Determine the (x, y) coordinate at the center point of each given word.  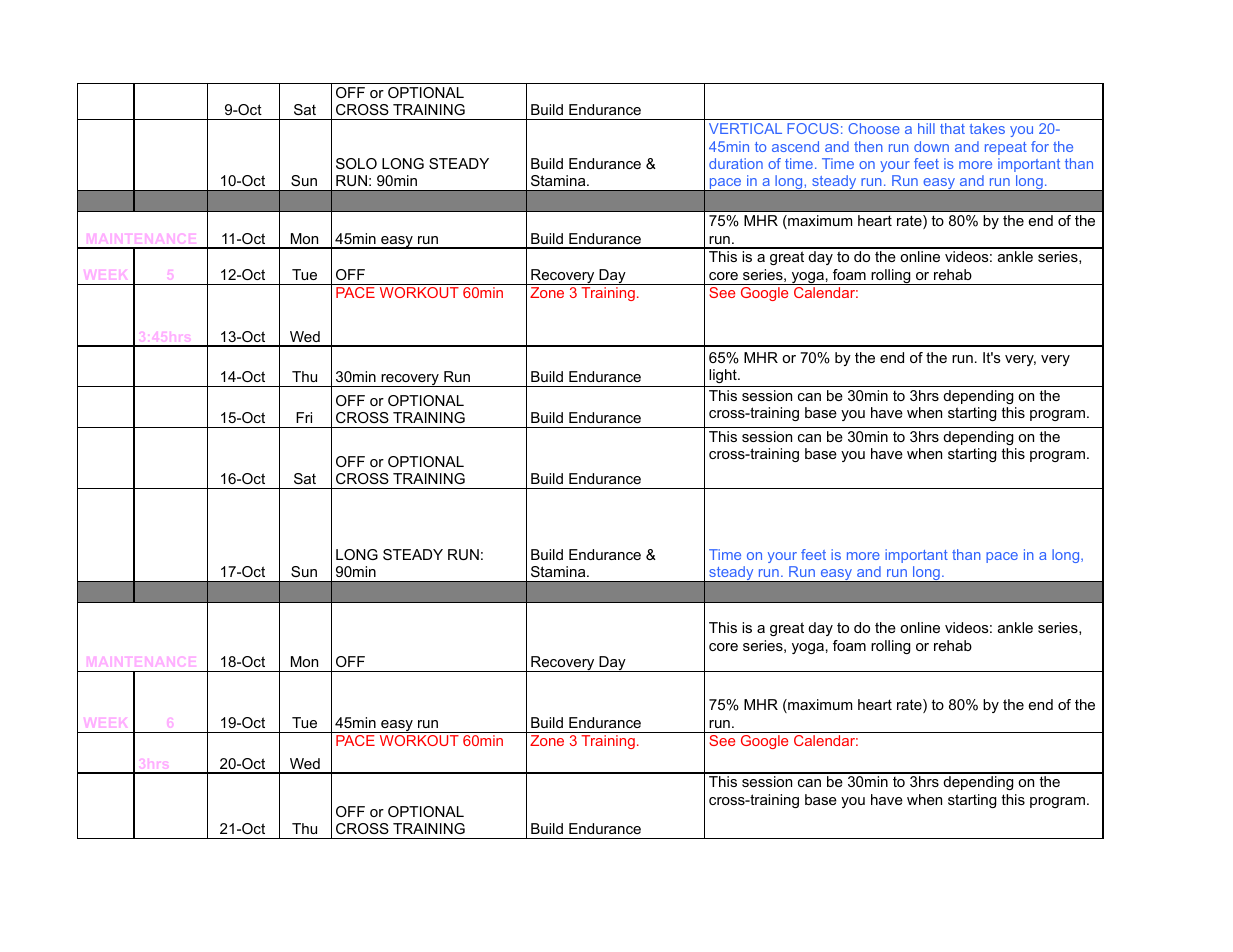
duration (736, 163)
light (724, 376)
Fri (304, 417)
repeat (1006, 148)
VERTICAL (745, 128)
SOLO (356, 163)
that (952, 128)
